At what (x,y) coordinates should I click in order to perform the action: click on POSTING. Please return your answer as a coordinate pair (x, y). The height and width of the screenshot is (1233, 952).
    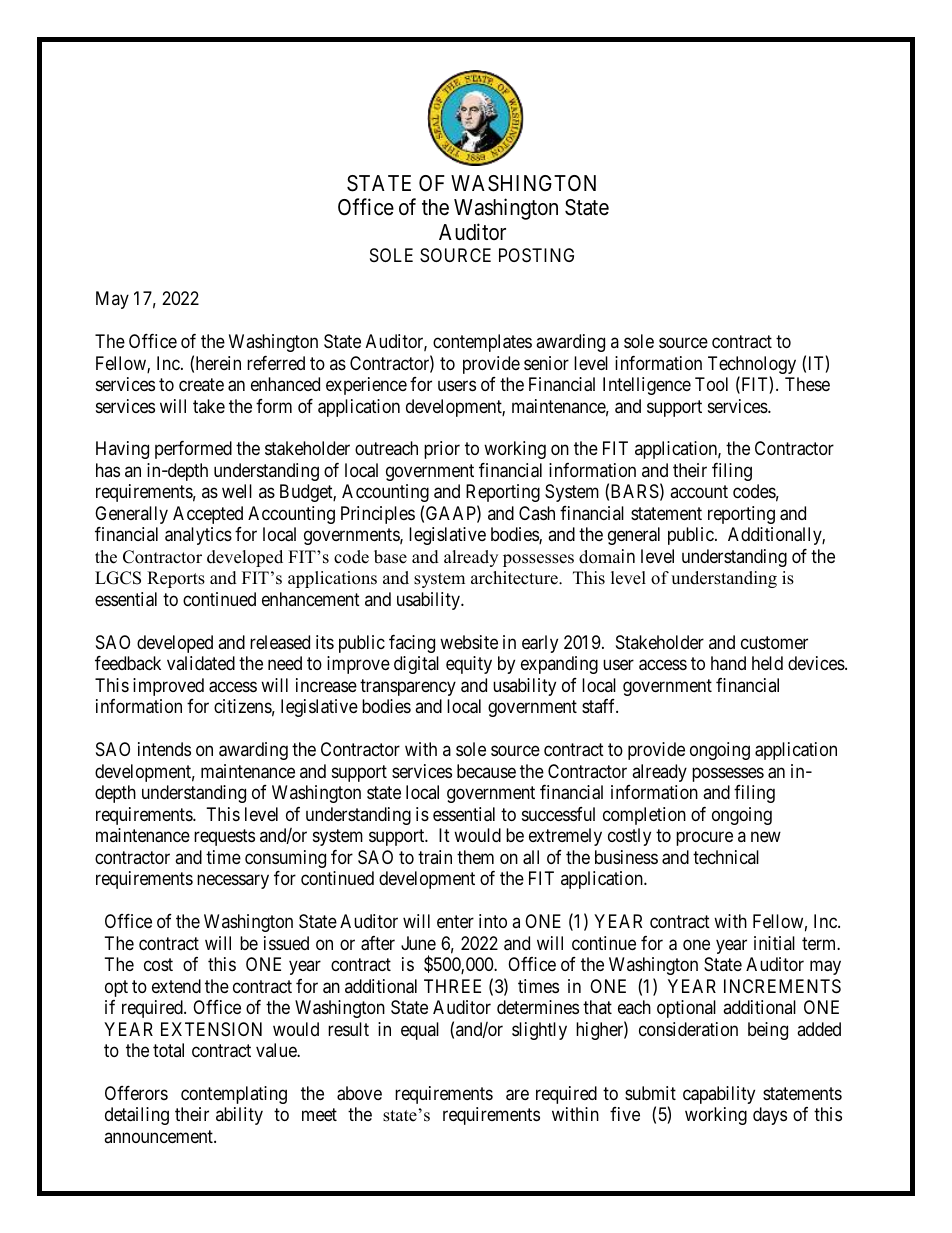
    Looking at the image, I should click on (536, 255).
